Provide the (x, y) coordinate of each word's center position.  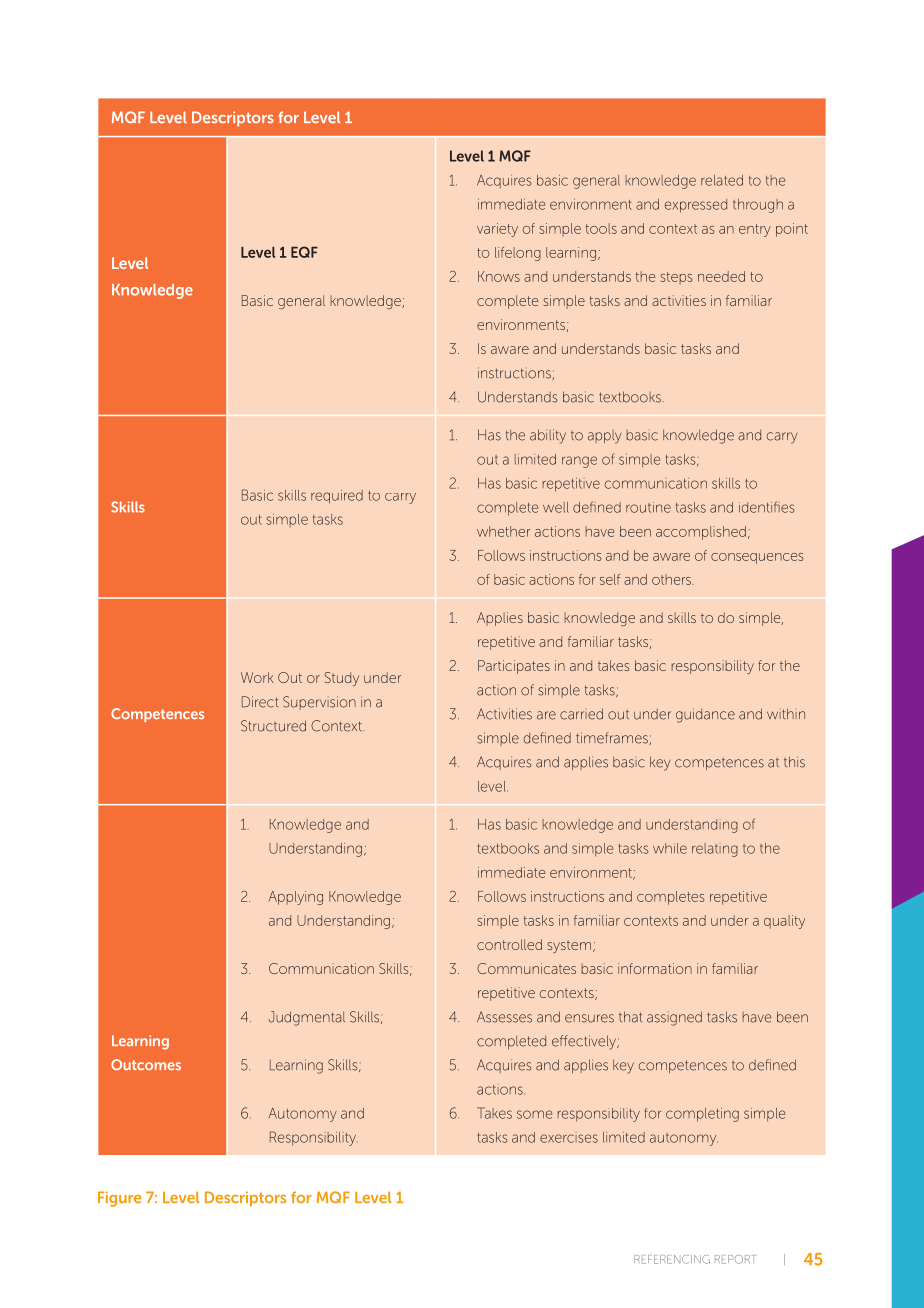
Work (257, 677)
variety (497, 230)
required (337, 497)
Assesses (504, 1017)
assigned (674, 1018)
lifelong (518, 254)
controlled (509, 944)
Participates (514, 667)
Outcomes (146, 1064)
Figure (119, 1199)
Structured (273, 726)
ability (548, 436)
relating (715, 850)
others (672, 579)
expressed (696, 206)
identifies (767, 507)
